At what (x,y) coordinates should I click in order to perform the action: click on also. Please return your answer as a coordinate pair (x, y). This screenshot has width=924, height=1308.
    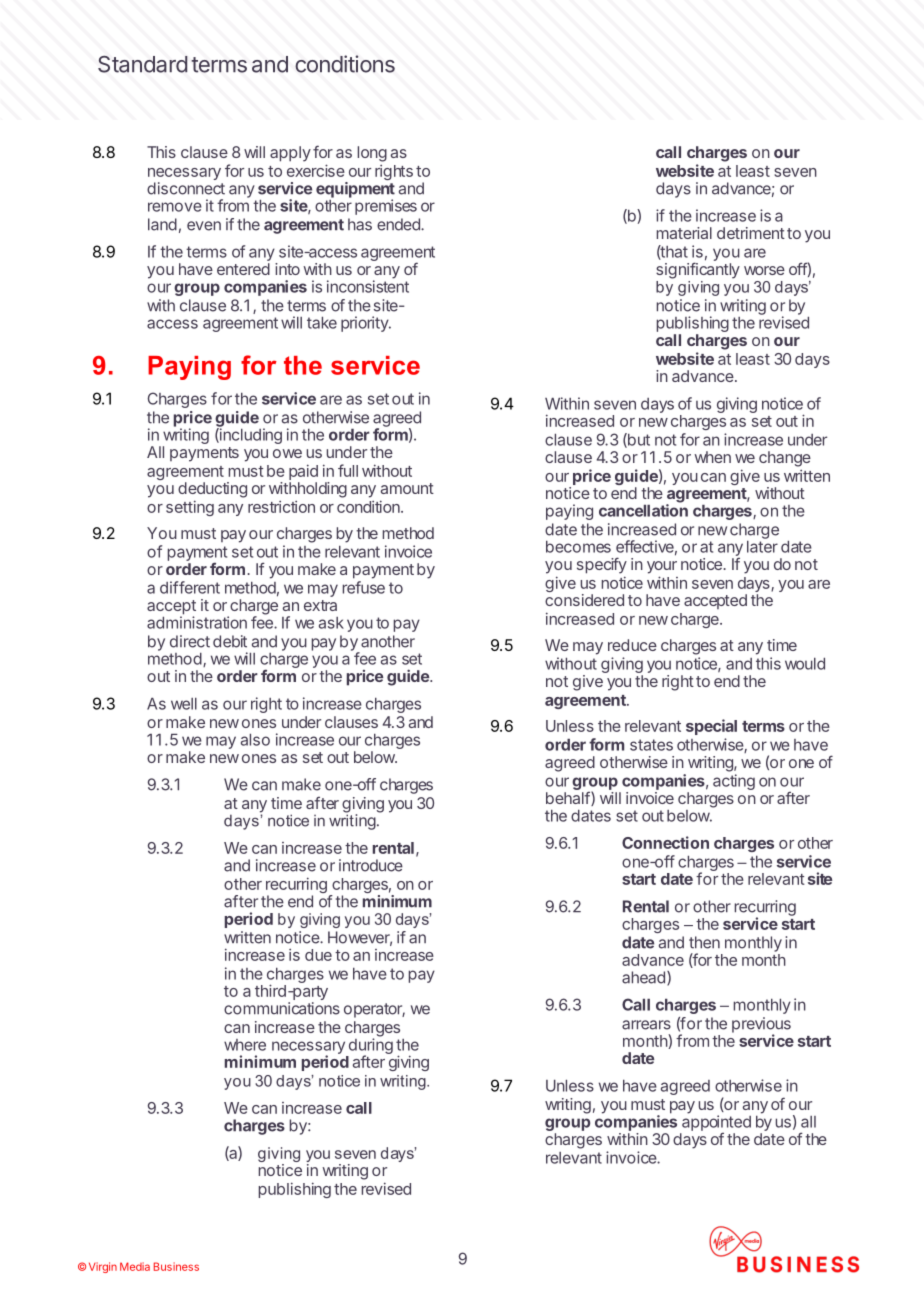
    Looking at the image, I should click on (255, 740).
